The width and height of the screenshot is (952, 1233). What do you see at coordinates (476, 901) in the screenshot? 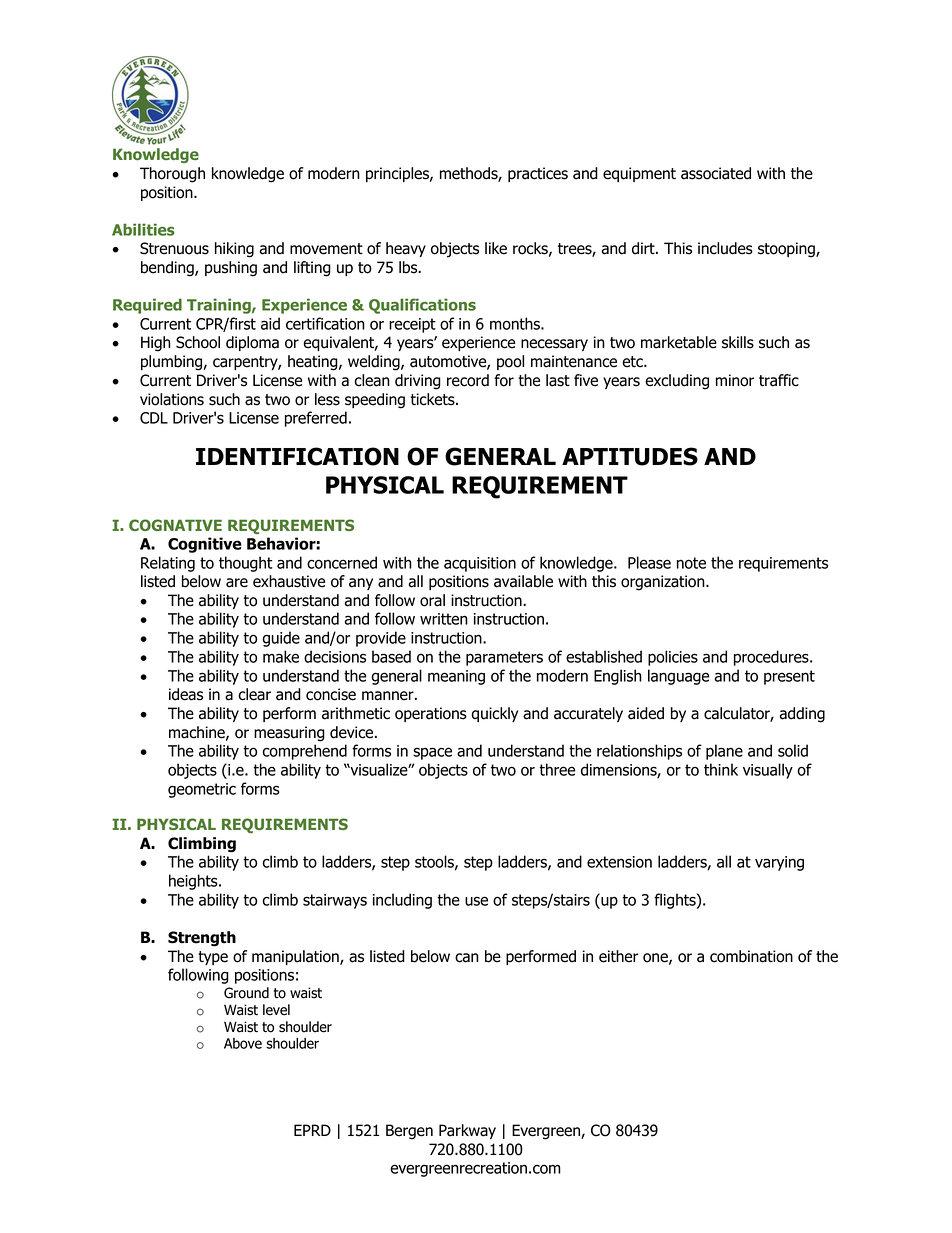
I see `use` at bounding box center [476, 901].
